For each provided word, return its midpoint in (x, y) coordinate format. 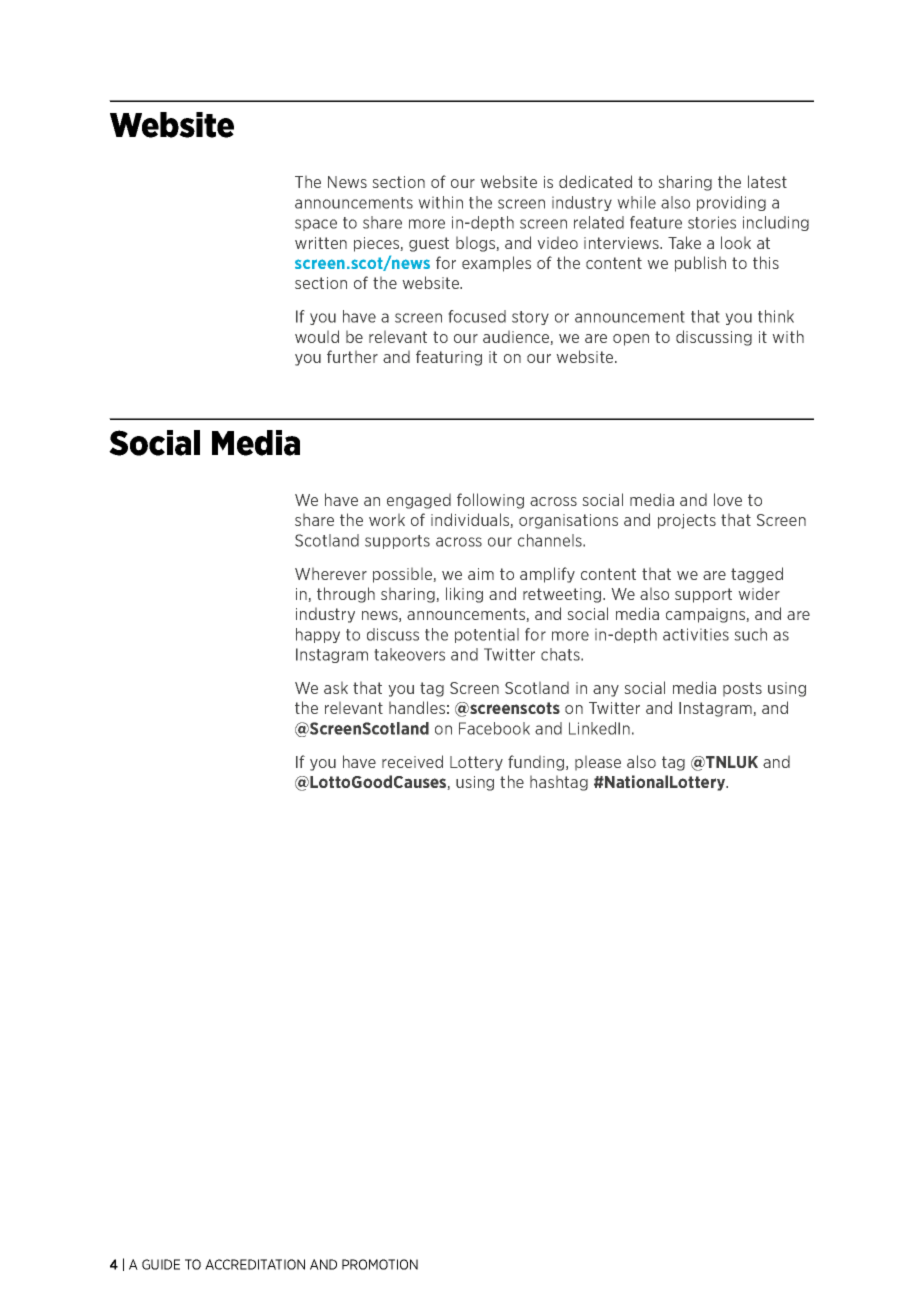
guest (429, 244)
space (316, 225)
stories (712, 222)
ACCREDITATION (255, 1264)
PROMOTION (380, 1264)
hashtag (559, 783)
